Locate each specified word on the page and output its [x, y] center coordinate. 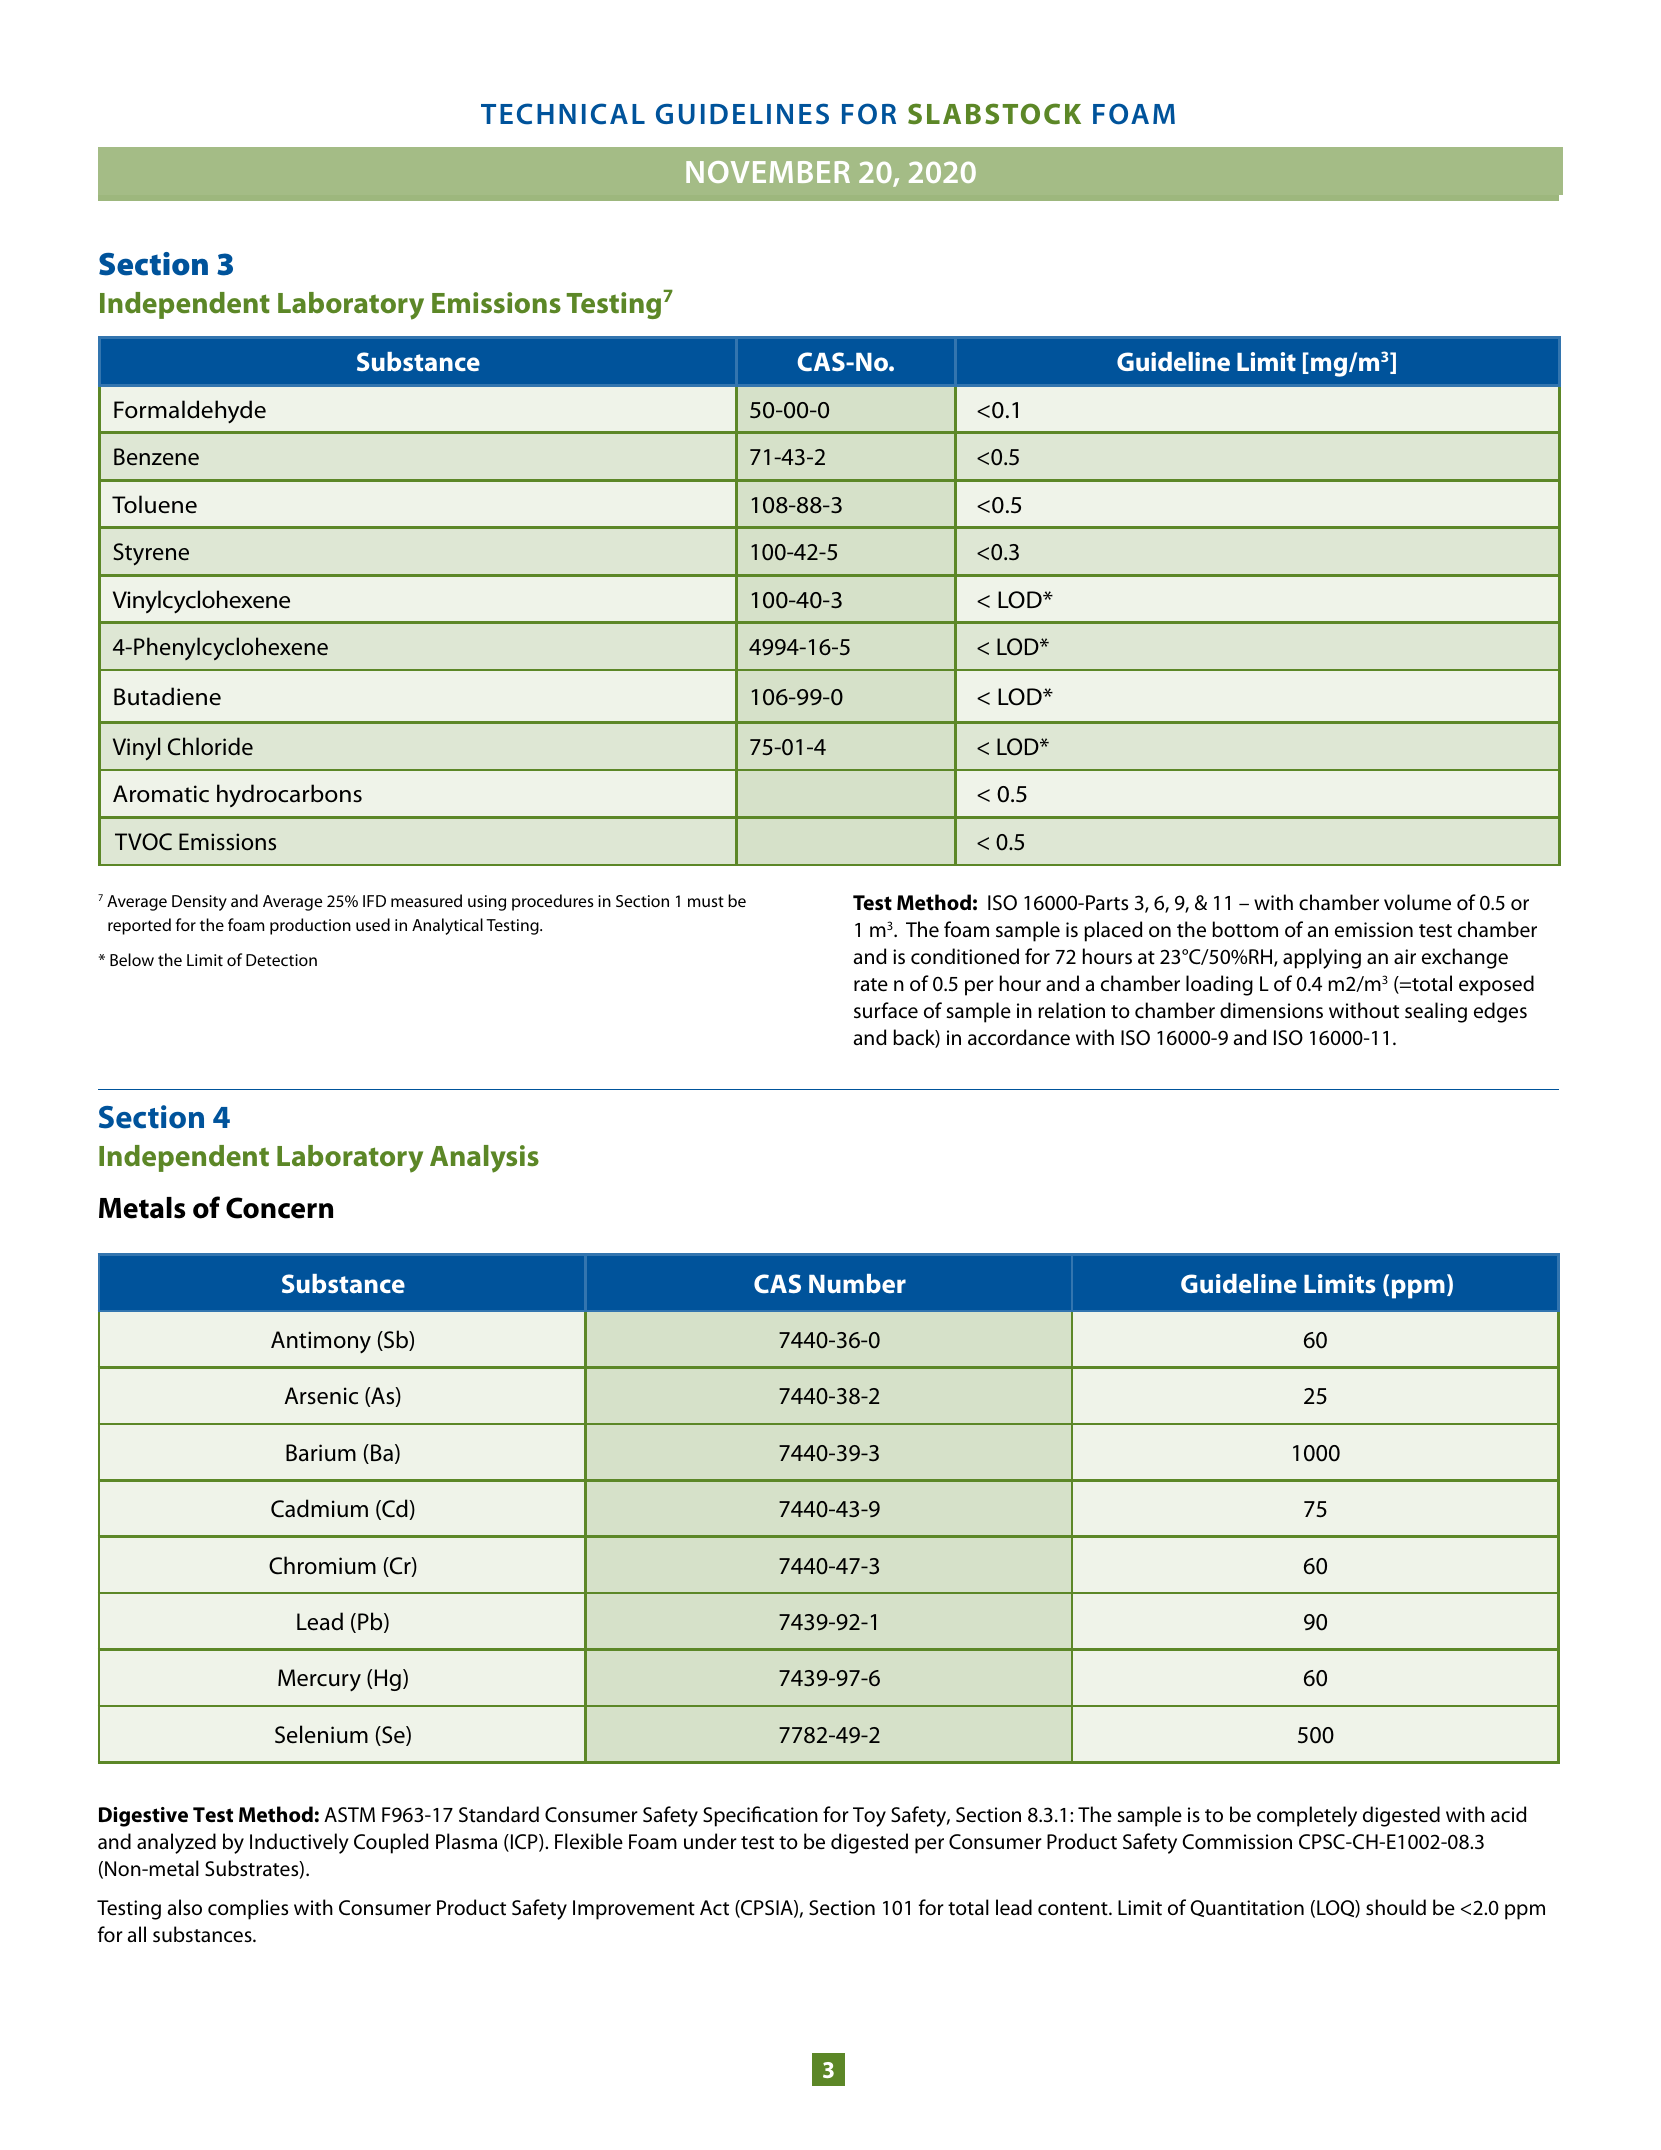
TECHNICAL [563, 114]
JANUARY [787, 174]
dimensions [1271, 1010]
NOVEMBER [768, 172]
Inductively [299, 1843]
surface [886, 1010]
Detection [281, 960]
